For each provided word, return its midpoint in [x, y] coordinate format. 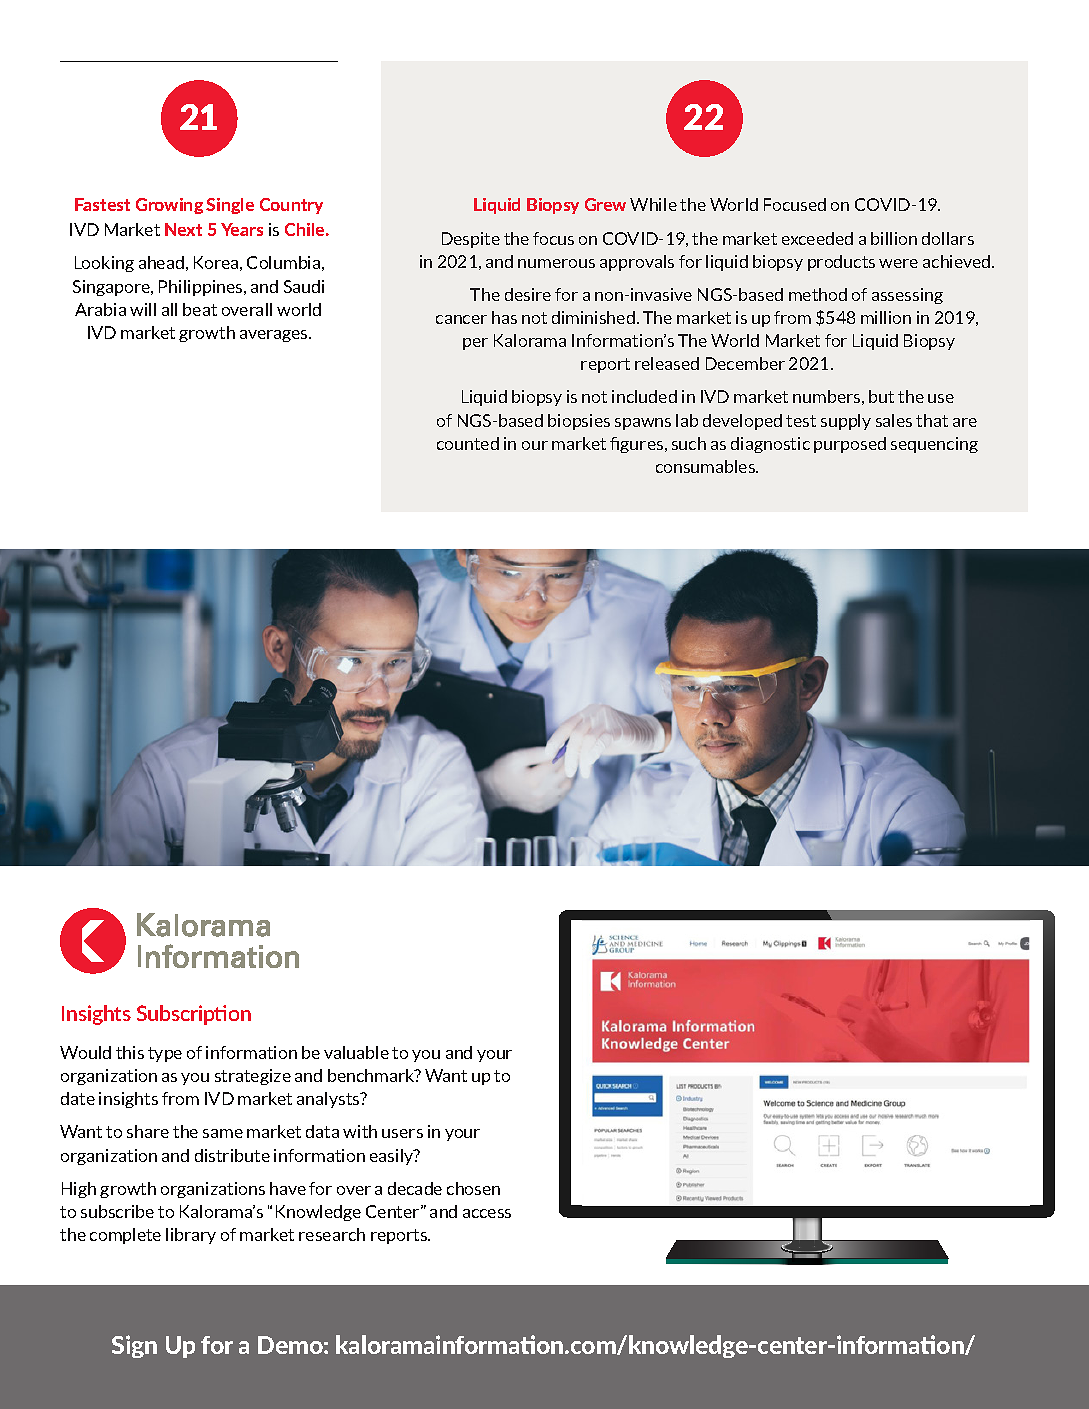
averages [275, 336]
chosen [473, 1188]
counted [468, 443]
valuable [356, 1052]
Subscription [194, 1015]
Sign [134, 1346]
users [402, 1133]
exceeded [817, 238]
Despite [471, 240]
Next [183, 229]
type [165, 1054]
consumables [707, 466]
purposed [850, 445]
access [487, 1213]
